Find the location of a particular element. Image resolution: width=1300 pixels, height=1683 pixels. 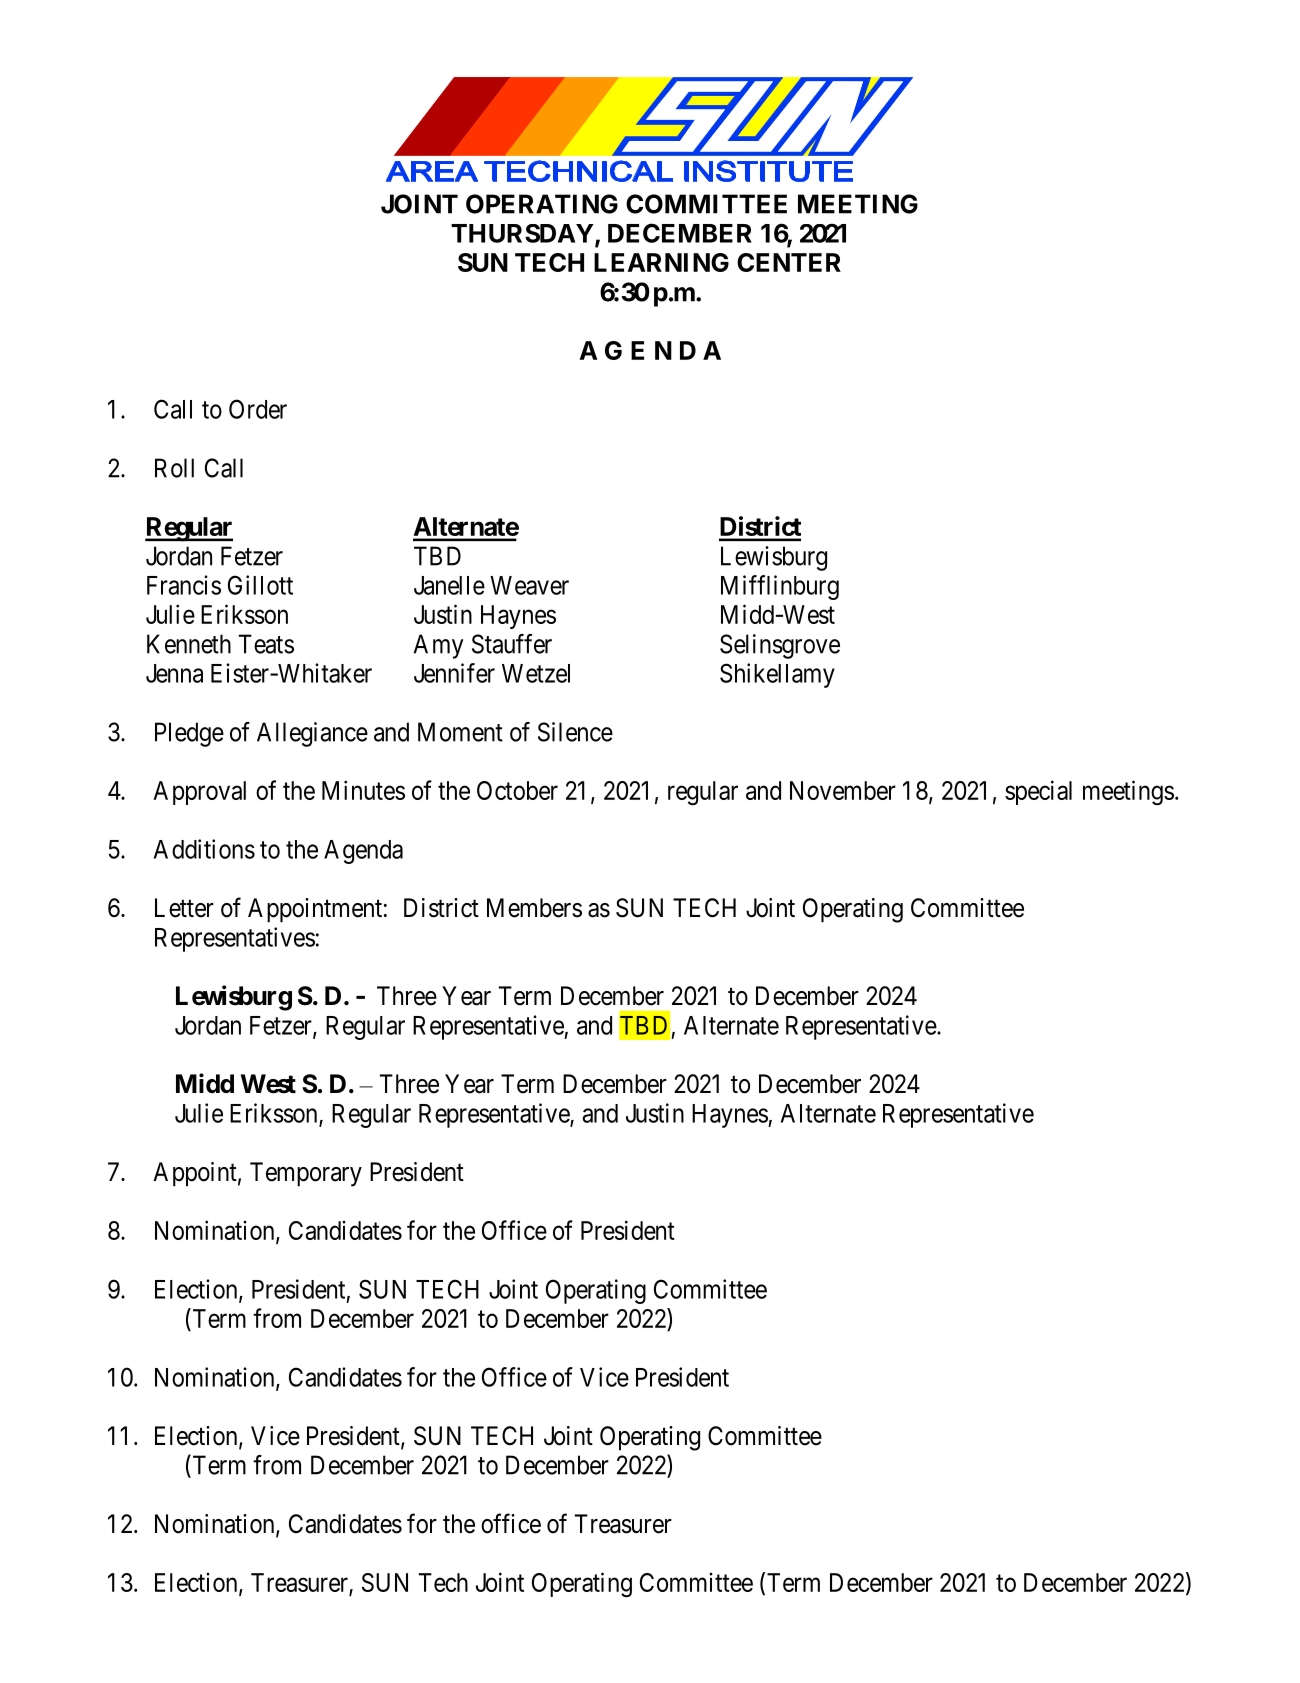

Agenda is located at coordinates (363, 852).
